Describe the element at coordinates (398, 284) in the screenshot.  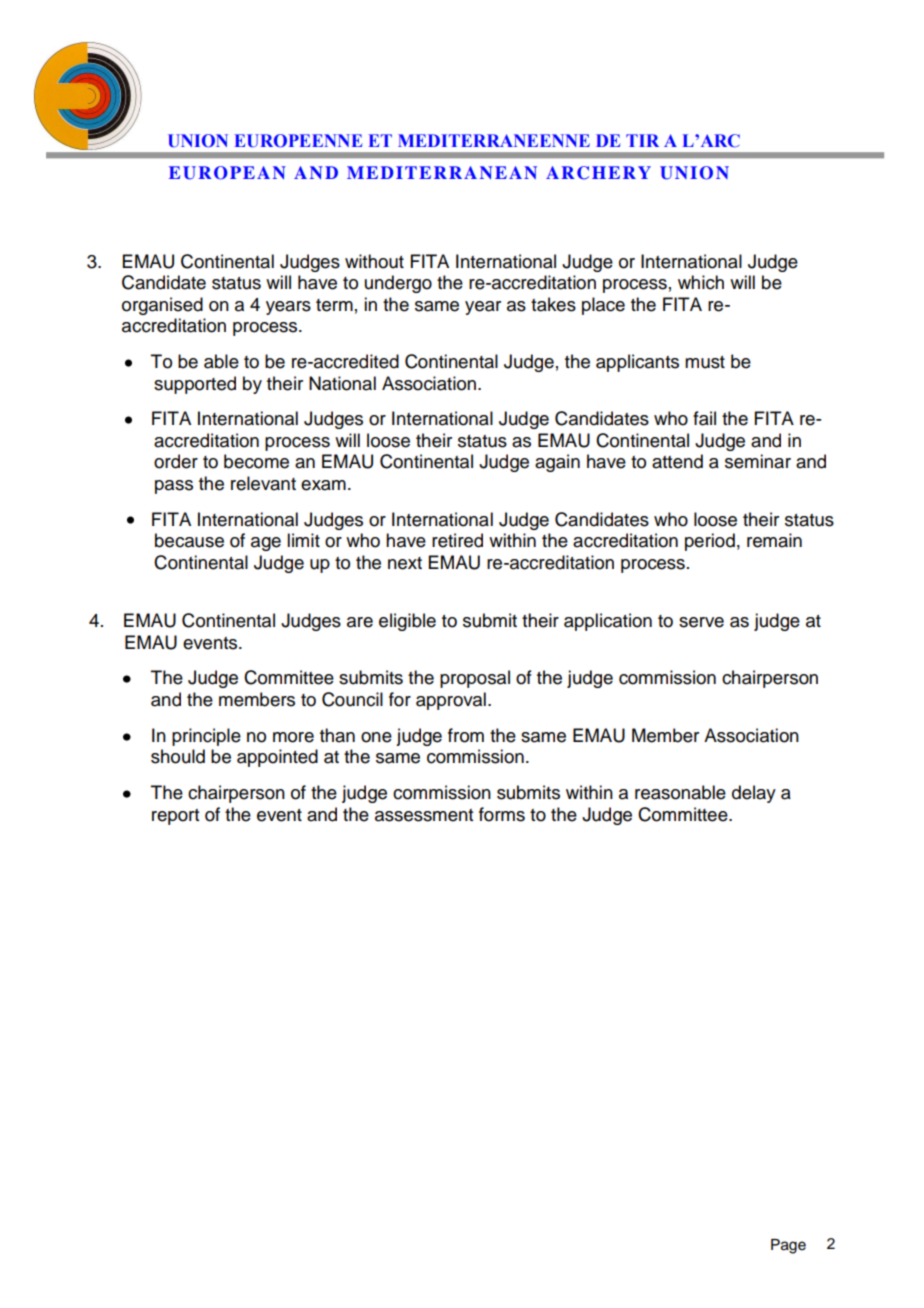
I see `undergo` at that location.
